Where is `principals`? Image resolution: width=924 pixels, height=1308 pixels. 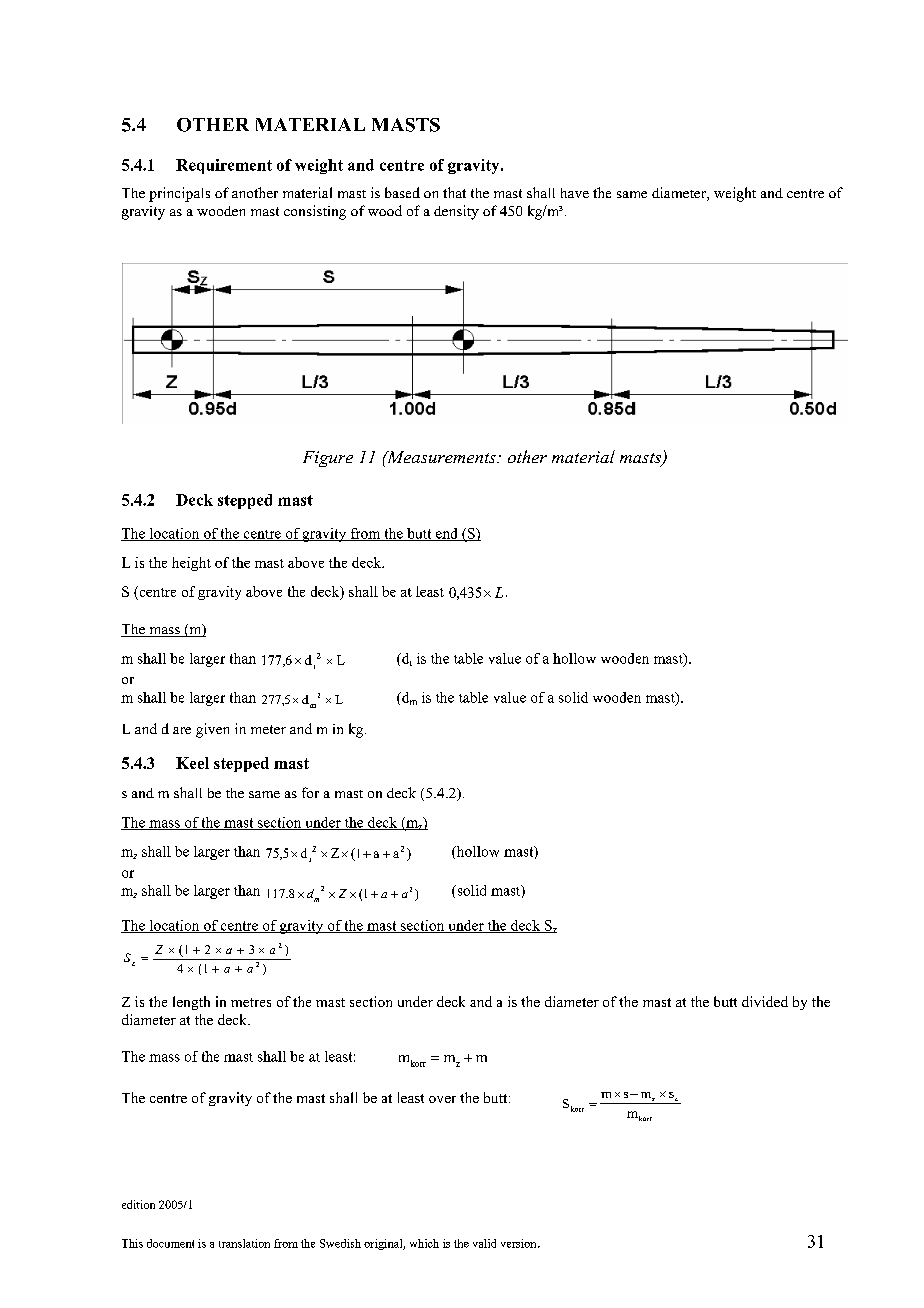
principals is located at coordinates (179, 194).
